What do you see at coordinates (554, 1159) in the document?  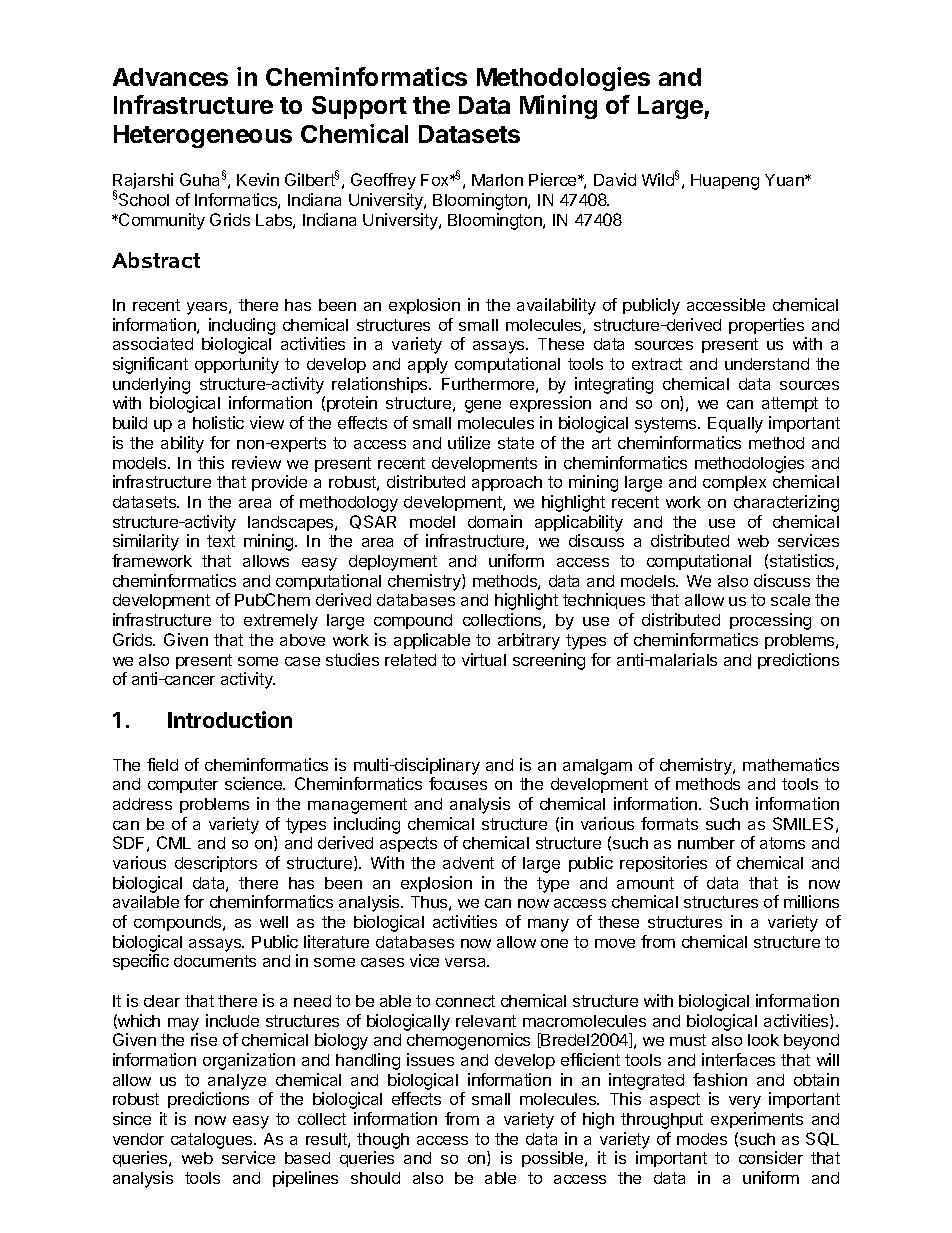 I see `possible` at bounding box center [554, 1159].
